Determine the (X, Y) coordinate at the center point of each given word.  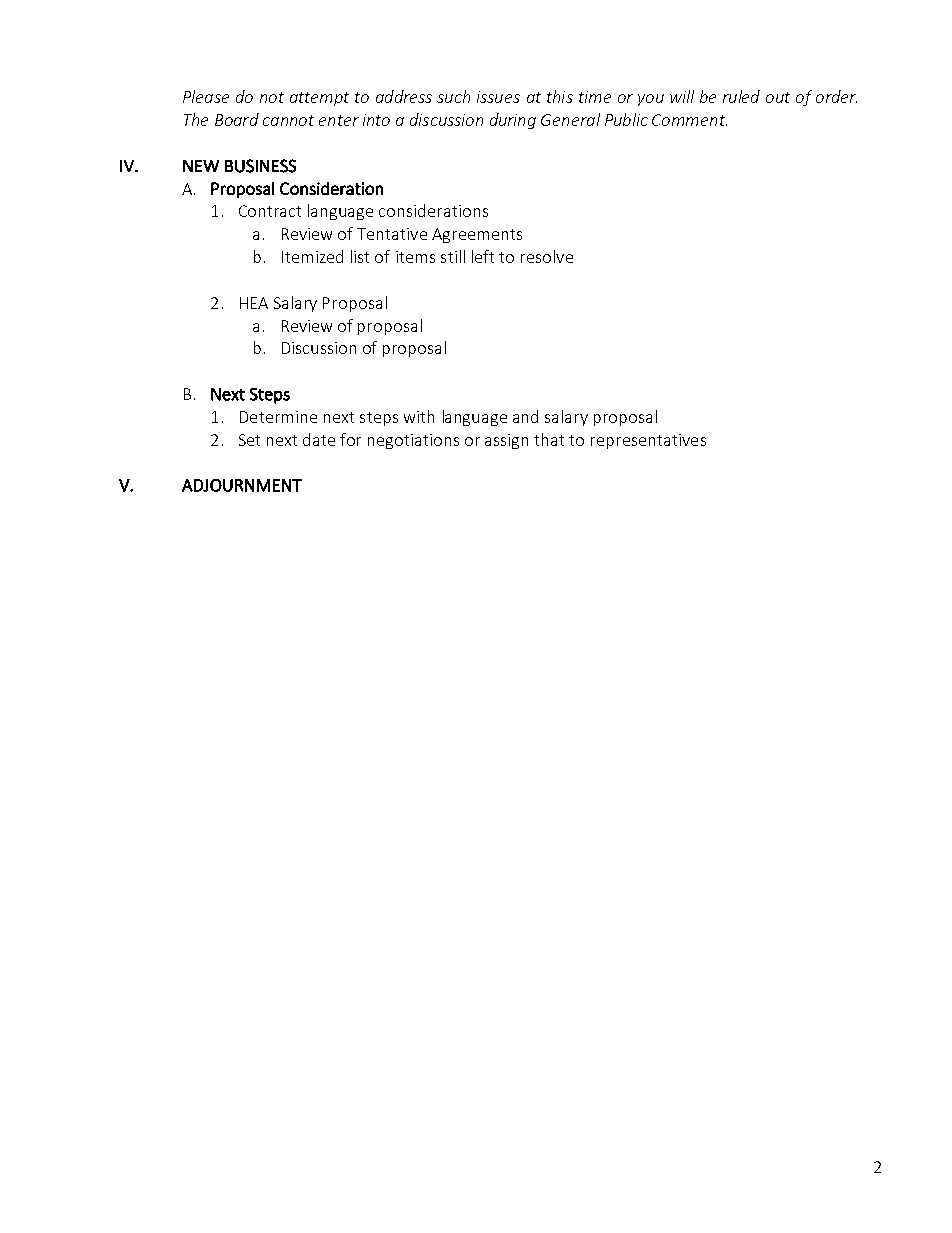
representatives (648, 441)
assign (506, 441)
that (549, 439)
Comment (689, 120)
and (525, 416)
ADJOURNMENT (242, 485)
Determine (278, 417)
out (778, 97)
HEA (254, 303)
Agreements (477, 235)
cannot (288, 120)
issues (498, 97)
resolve (547, 256)
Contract (270, 211)
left (483, 256)
